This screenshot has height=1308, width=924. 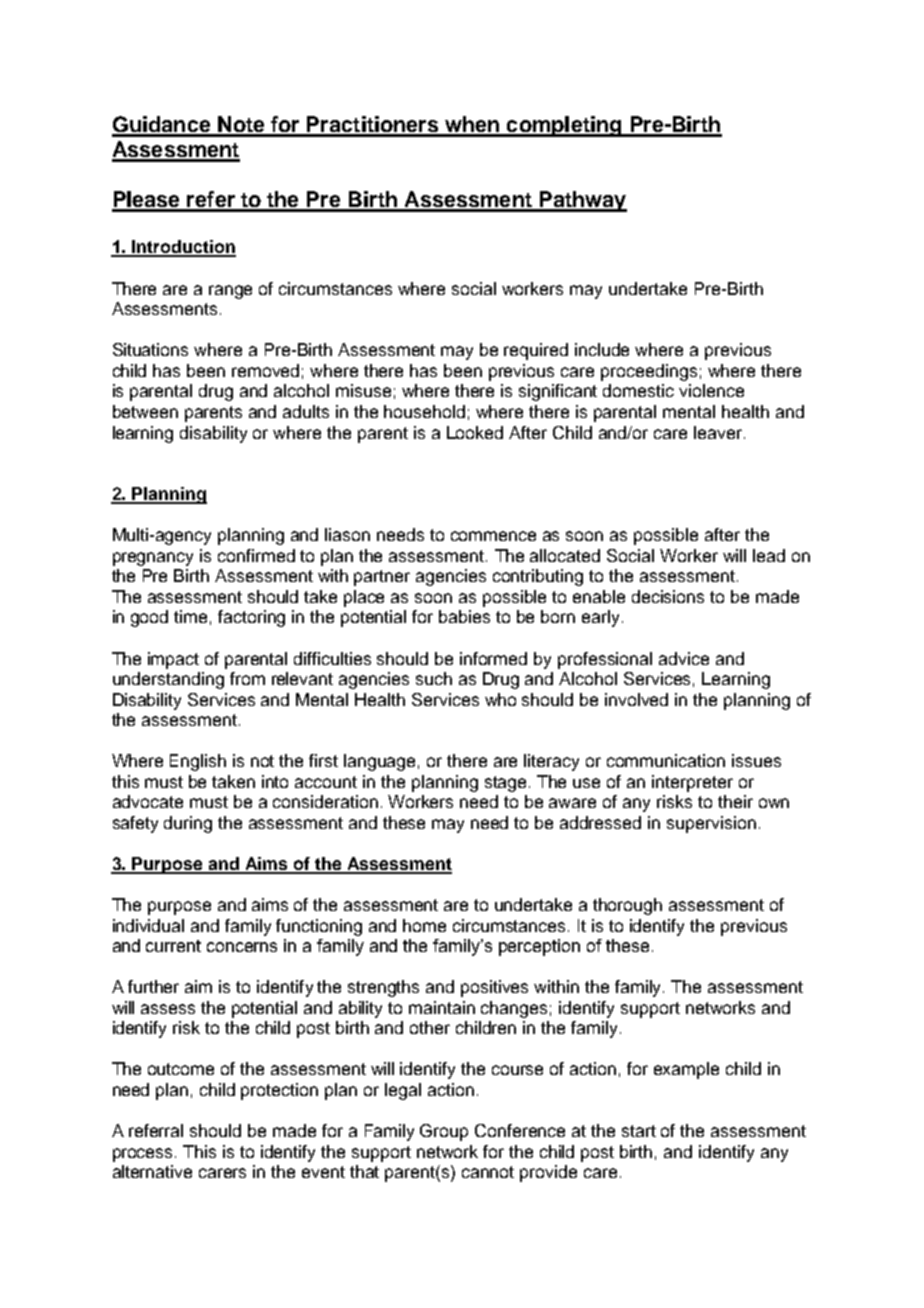 What do you see at coordinates (564, 126) in the screenshot?
I see `completing` at bounding box center [564, 126].
